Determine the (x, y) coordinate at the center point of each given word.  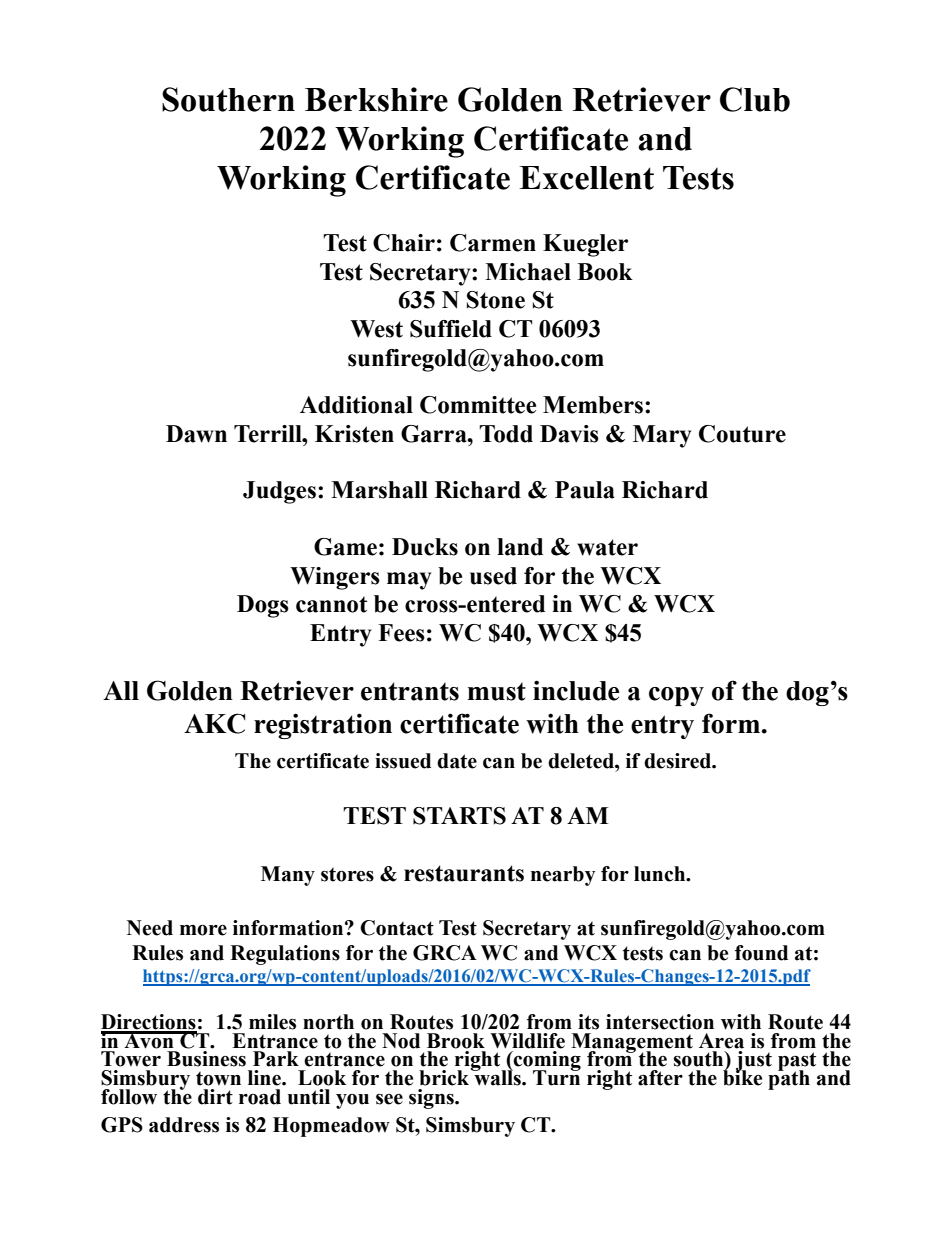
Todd (506, 434)
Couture (742, 434)
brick (445, 1077)
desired (678, 761)
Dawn (196, 434)
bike (742, 1077)
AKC (214, 723)
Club (755, 99)
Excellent (586, 178)
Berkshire (376, 99)
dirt (215, 1097)
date (457, 761)
